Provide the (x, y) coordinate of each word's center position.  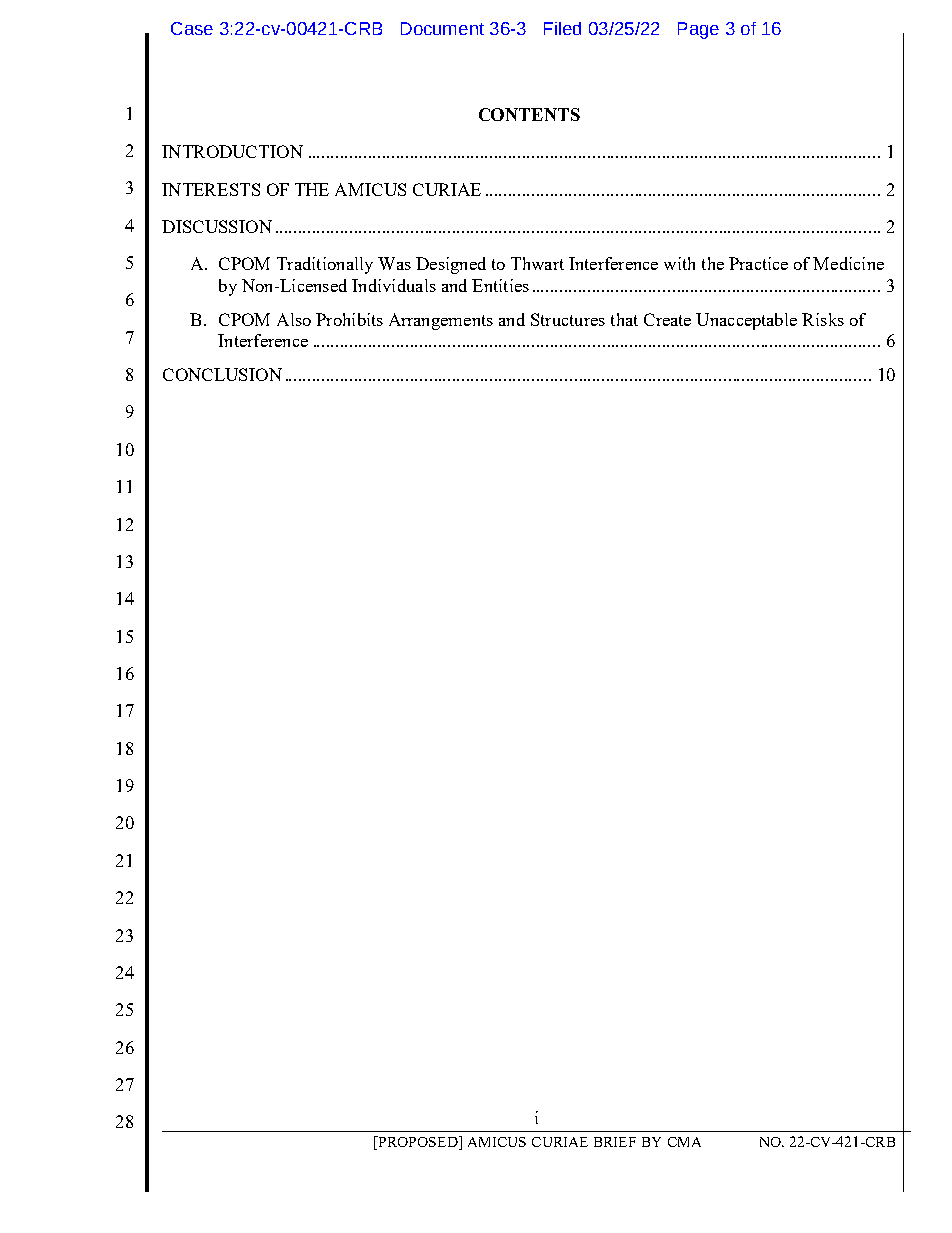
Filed (562, 28)
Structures (568, 319)
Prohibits (349, 319)
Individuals (394, 285)
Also (294, 319)
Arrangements (441, 321)
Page (698, 30)
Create (667, 319)
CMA (684, 1142)
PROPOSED (418, 1143)
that (624, 319)
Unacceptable (746, 321)
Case (192, 28)
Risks (823, 319)
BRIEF (615, 1142)
